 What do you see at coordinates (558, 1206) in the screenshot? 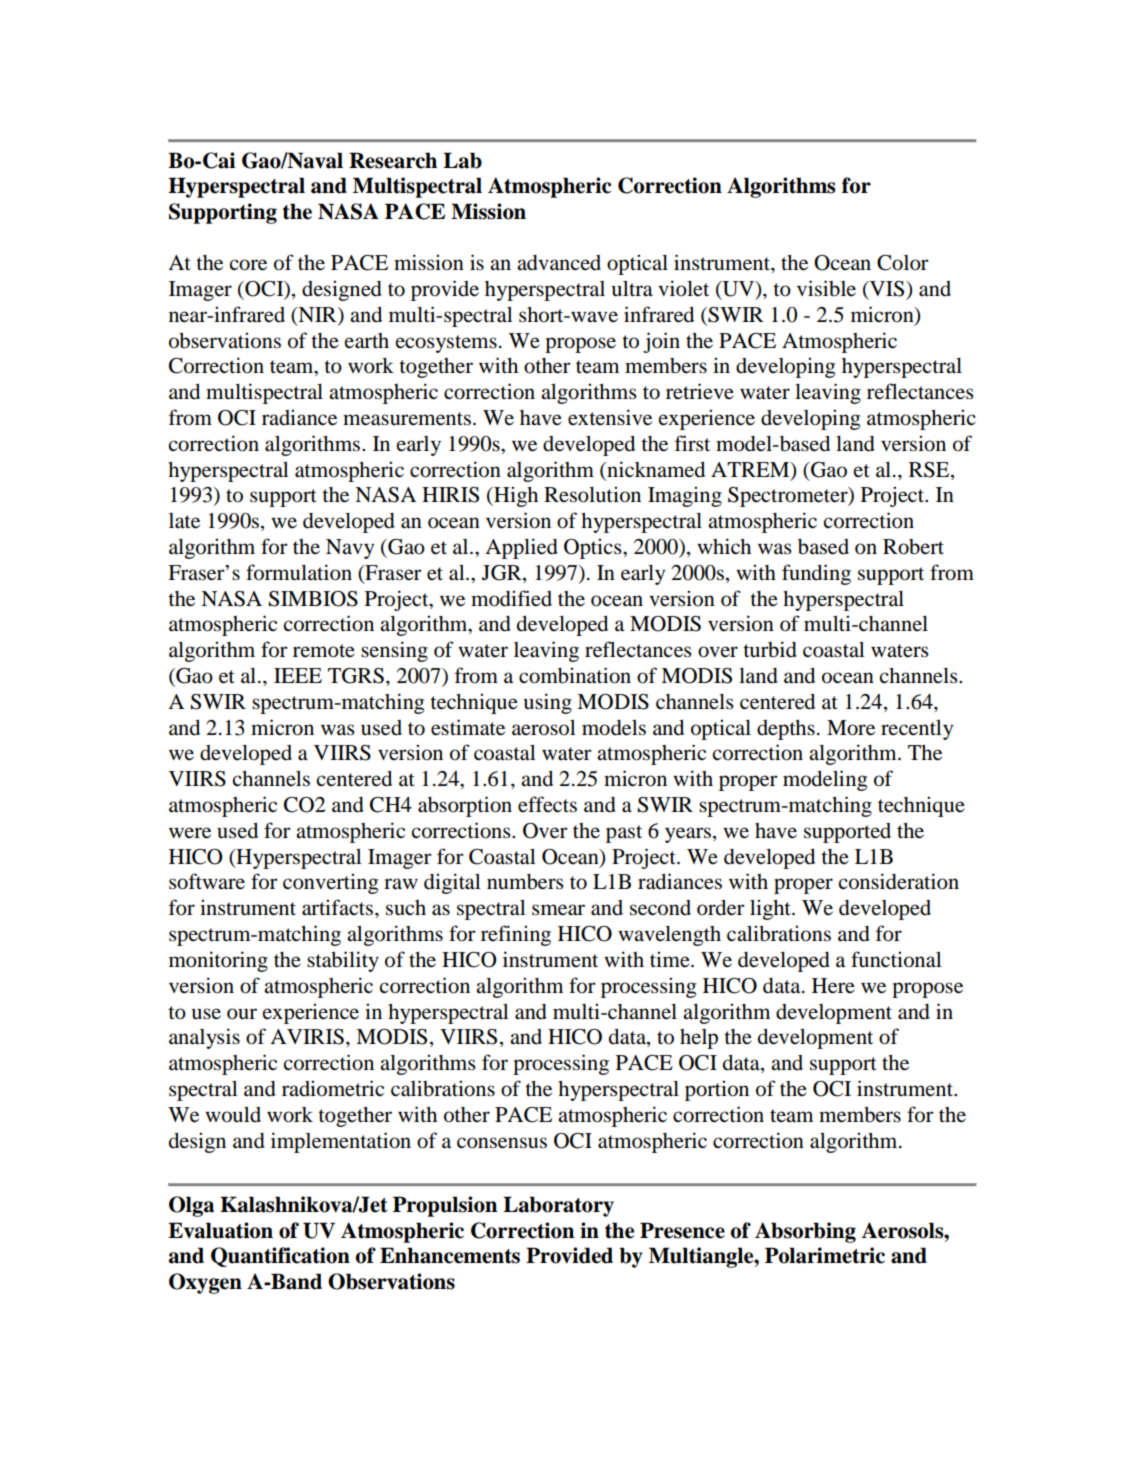
I see `Laboratory` at bounding box center [558, 1206].
